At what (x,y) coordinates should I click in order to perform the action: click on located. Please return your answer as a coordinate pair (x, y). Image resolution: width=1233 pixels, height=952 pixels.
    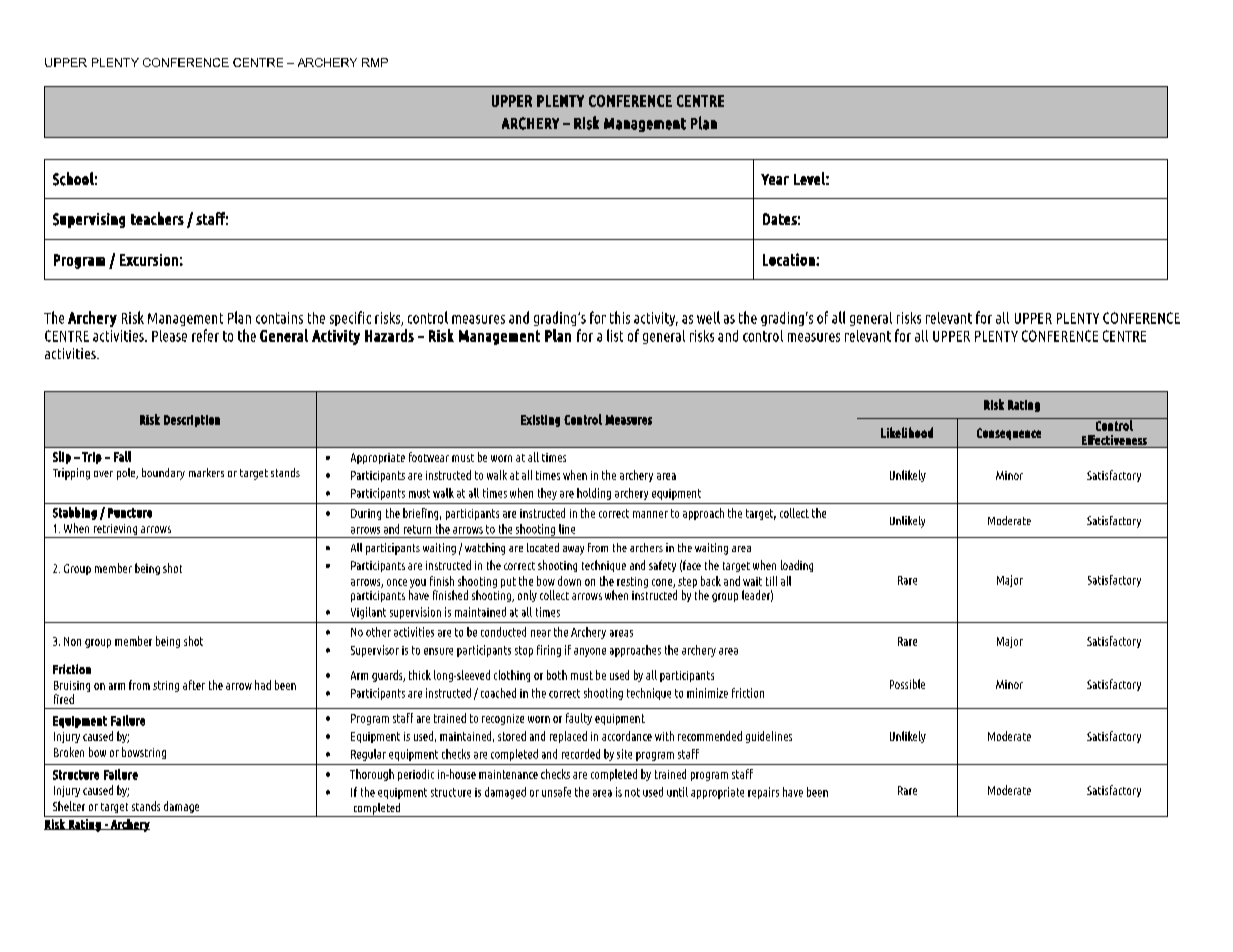
    Looking at the image, I should click on (543, 547).
